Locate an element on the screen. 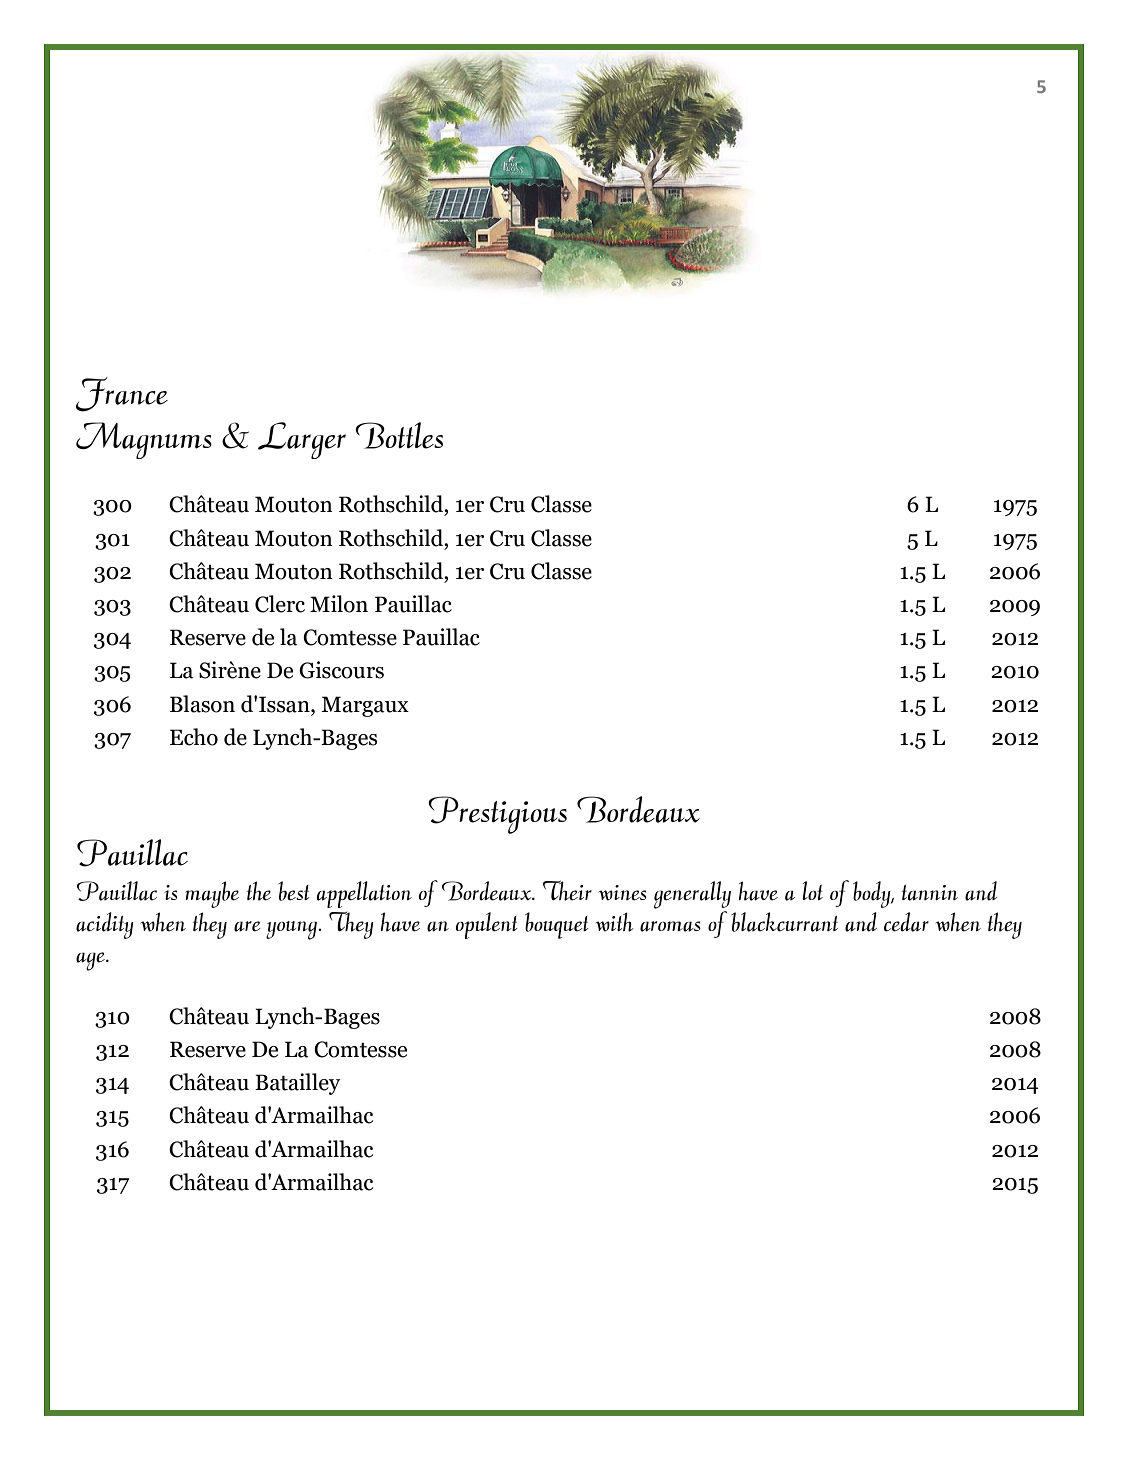 The image size is (1128, 1460). maybe is located at coordinates (212, 894).
